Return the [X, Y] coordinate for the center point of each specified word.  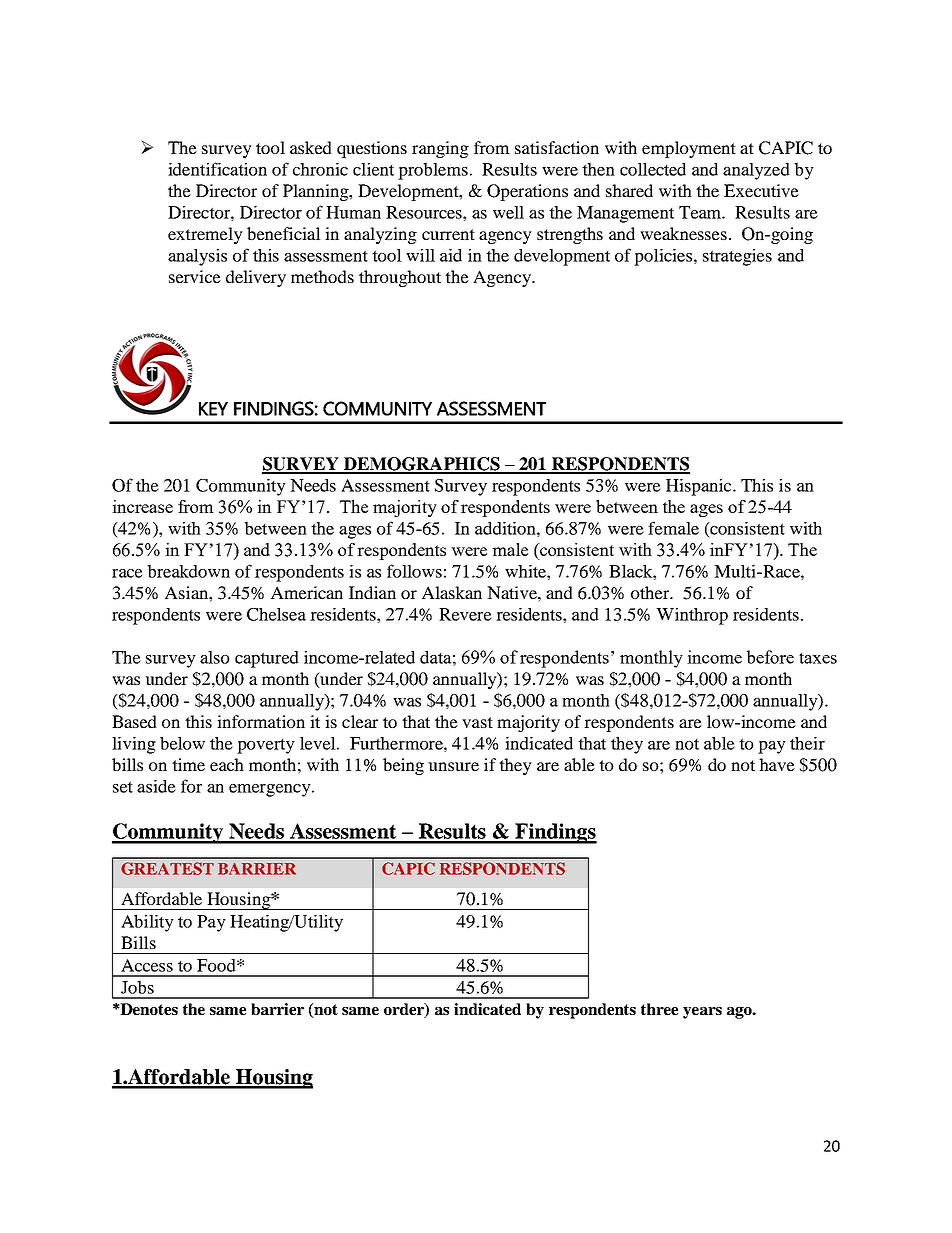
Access [147, 965]
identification [217, 169]
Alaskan [452, 592]
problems [433, 171]
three [659, 1009]
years [702, 1013]
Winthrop [692, 616]
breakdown [188, 571]
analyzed [756, 171]
